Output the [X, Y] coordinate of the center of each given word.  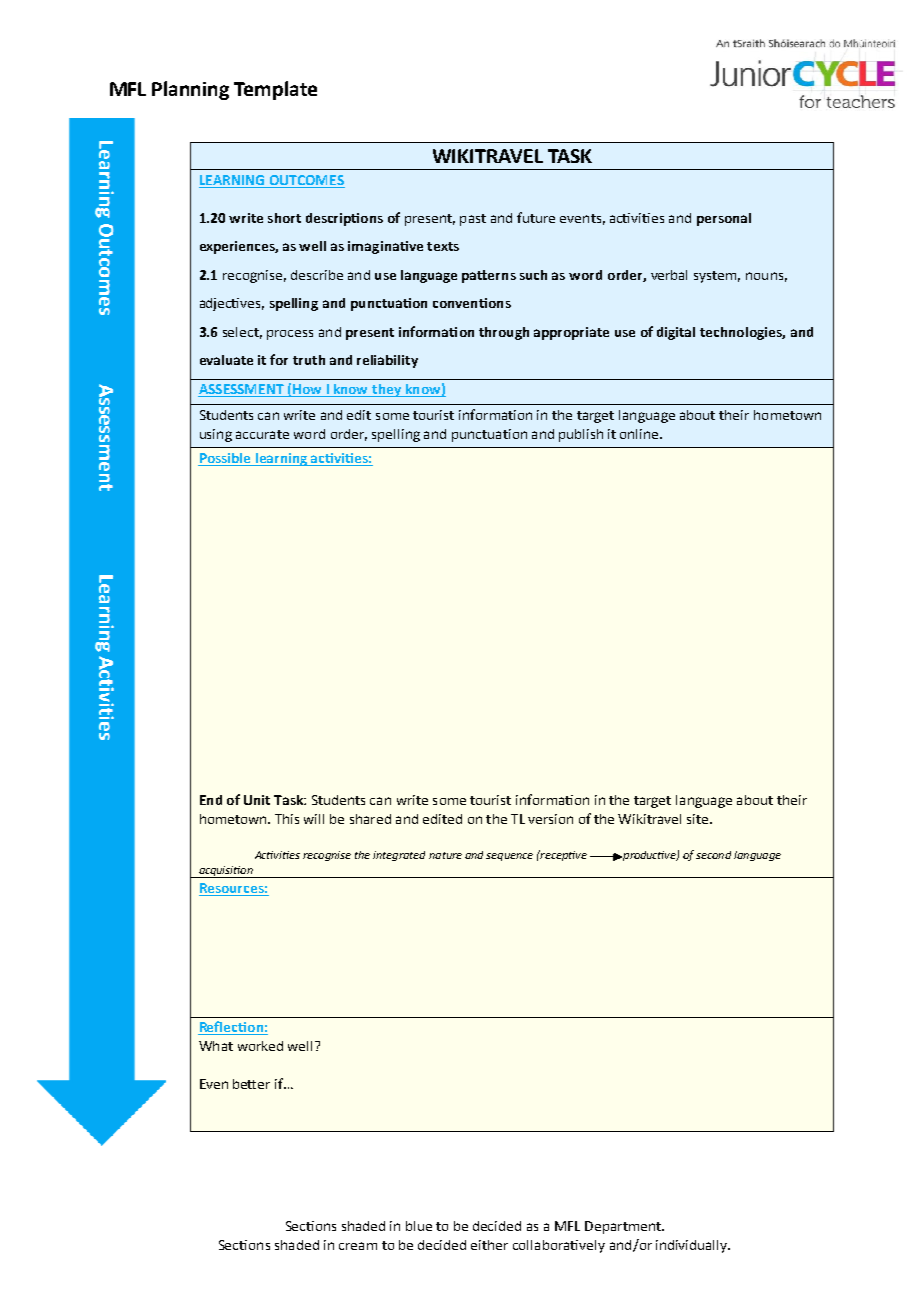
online [640, 434]
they [387, 390]
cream [358, 1246]
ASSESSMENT [242, 390]
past [473, 220]
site [699, 819]
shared [370, 819]
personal [724, 219]
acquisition [226, 872]
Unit [257, 800]
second [713, 855]
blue [419, 1226]
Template [275, 90]
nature [445, 855]
